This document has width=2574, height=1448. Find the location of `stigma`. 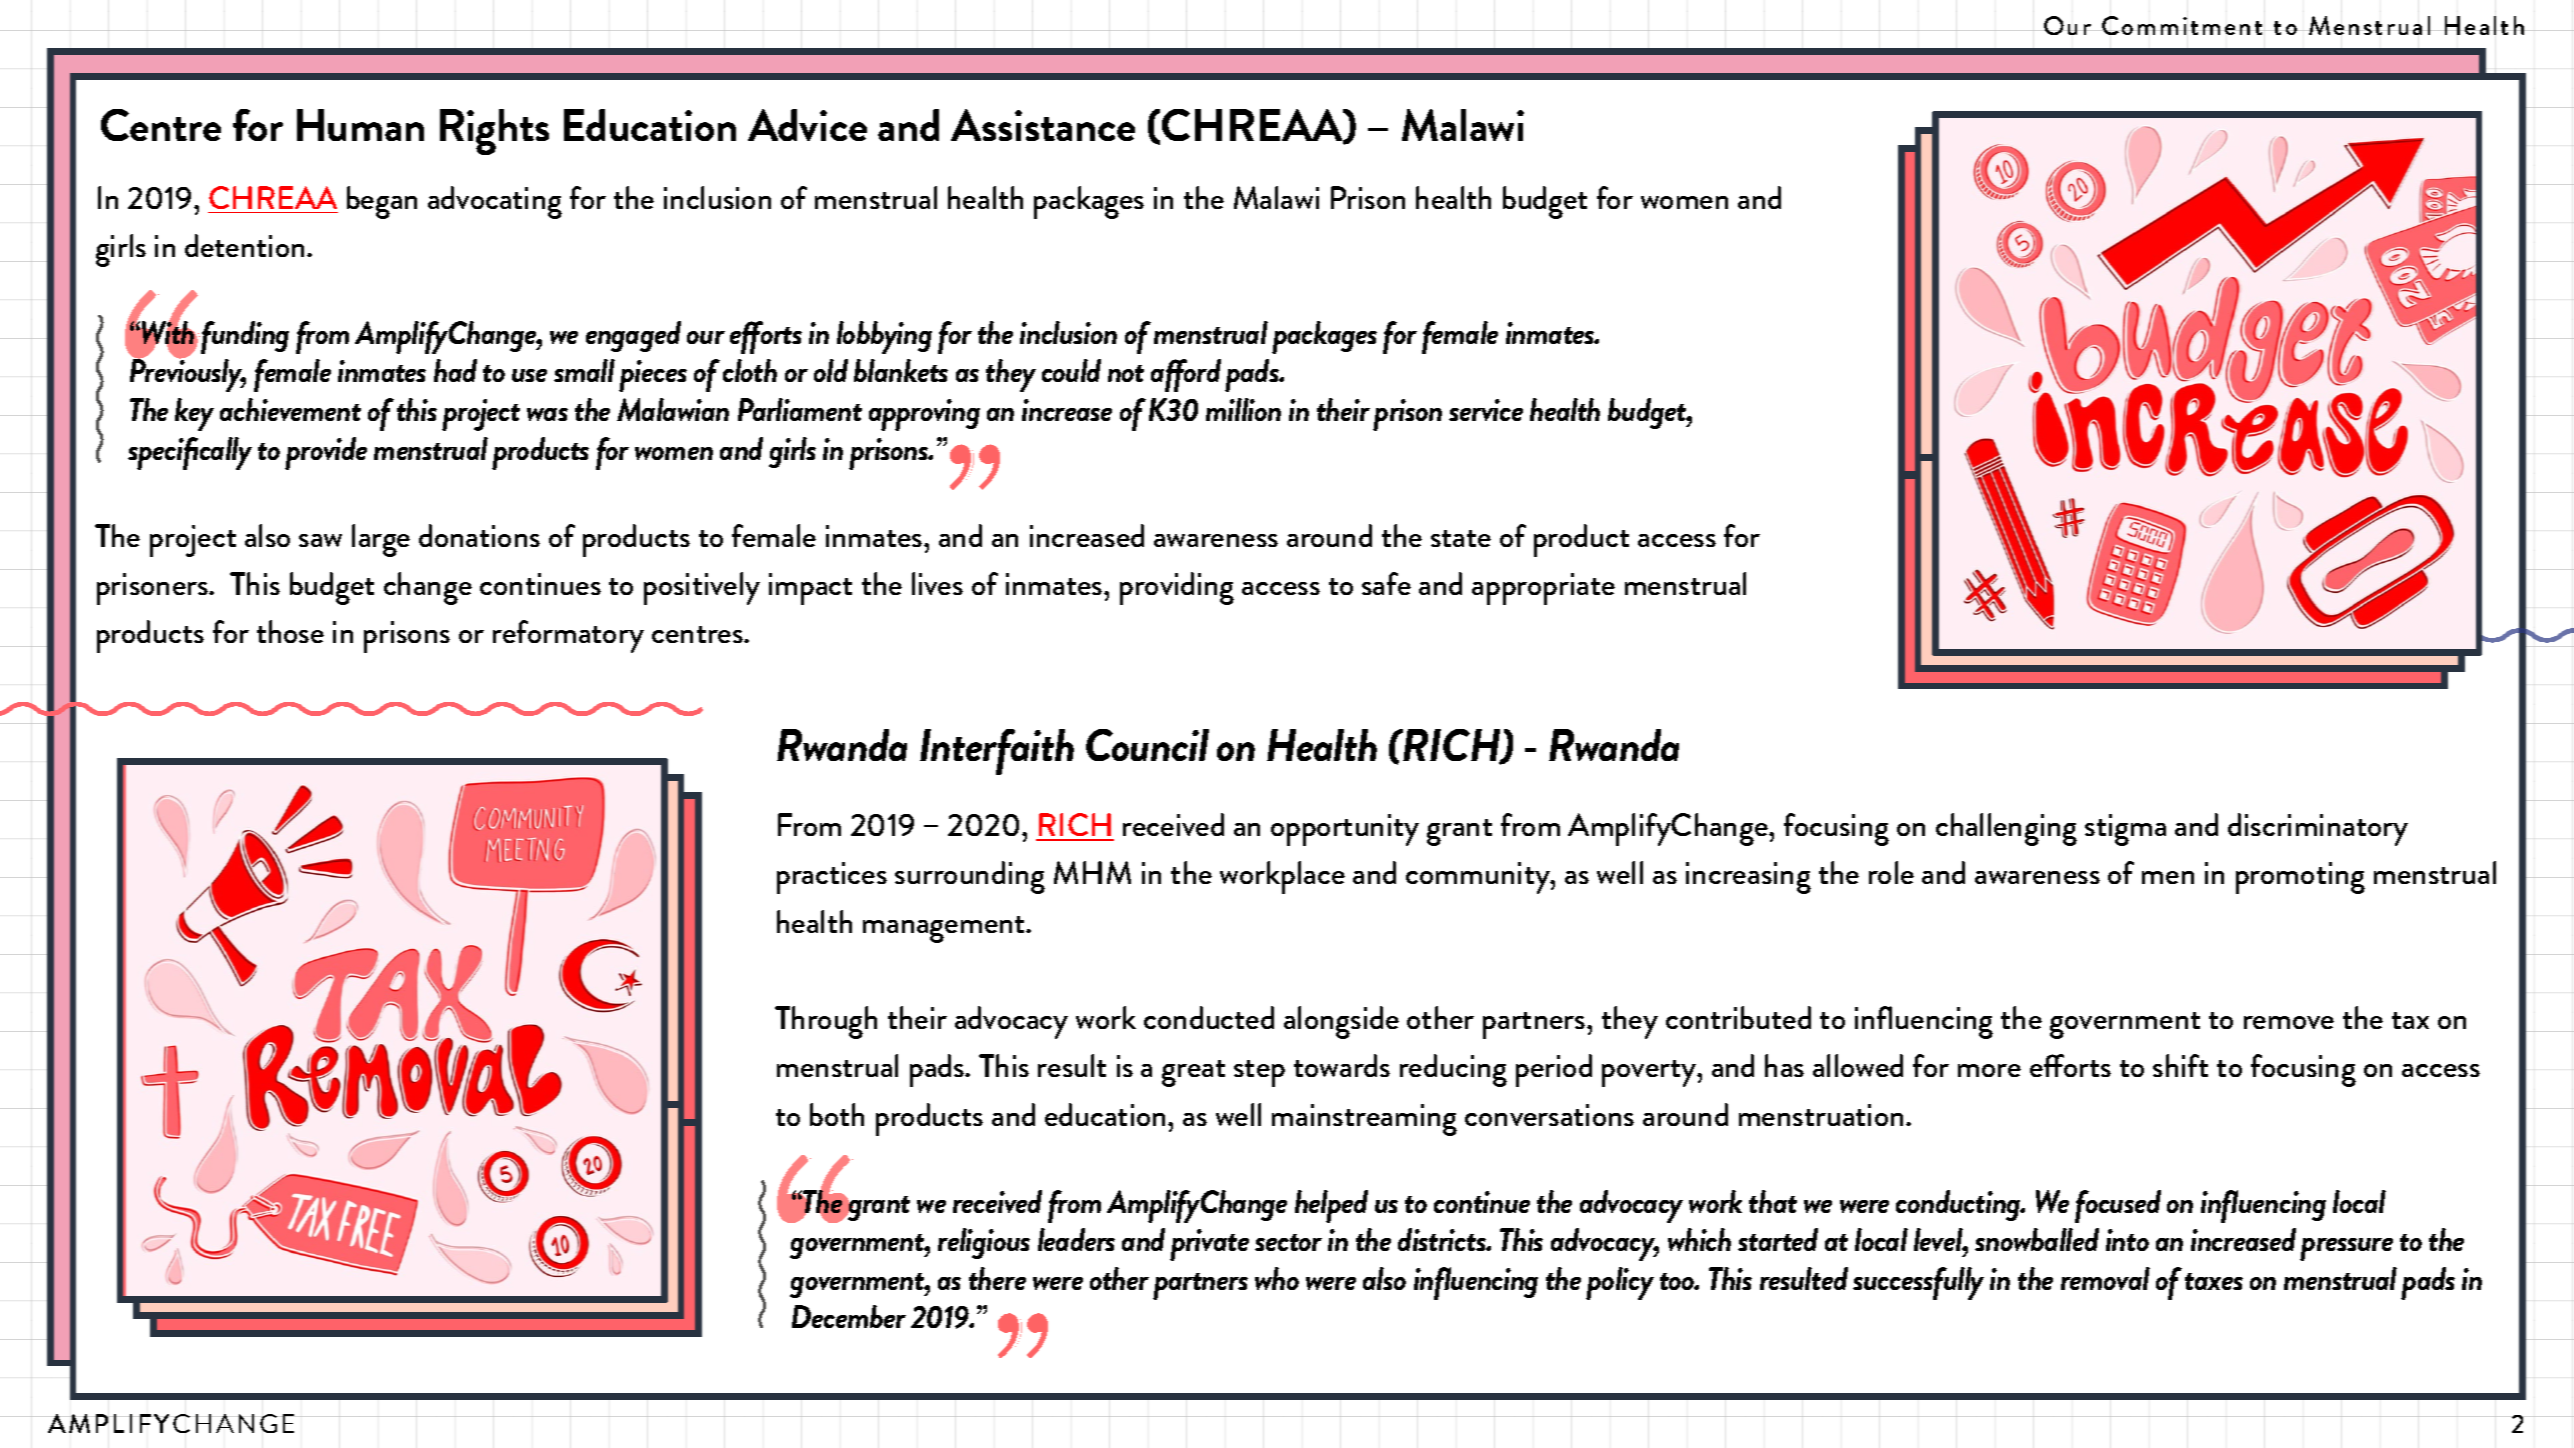

stigma is located at coordinates (2125, 830).
